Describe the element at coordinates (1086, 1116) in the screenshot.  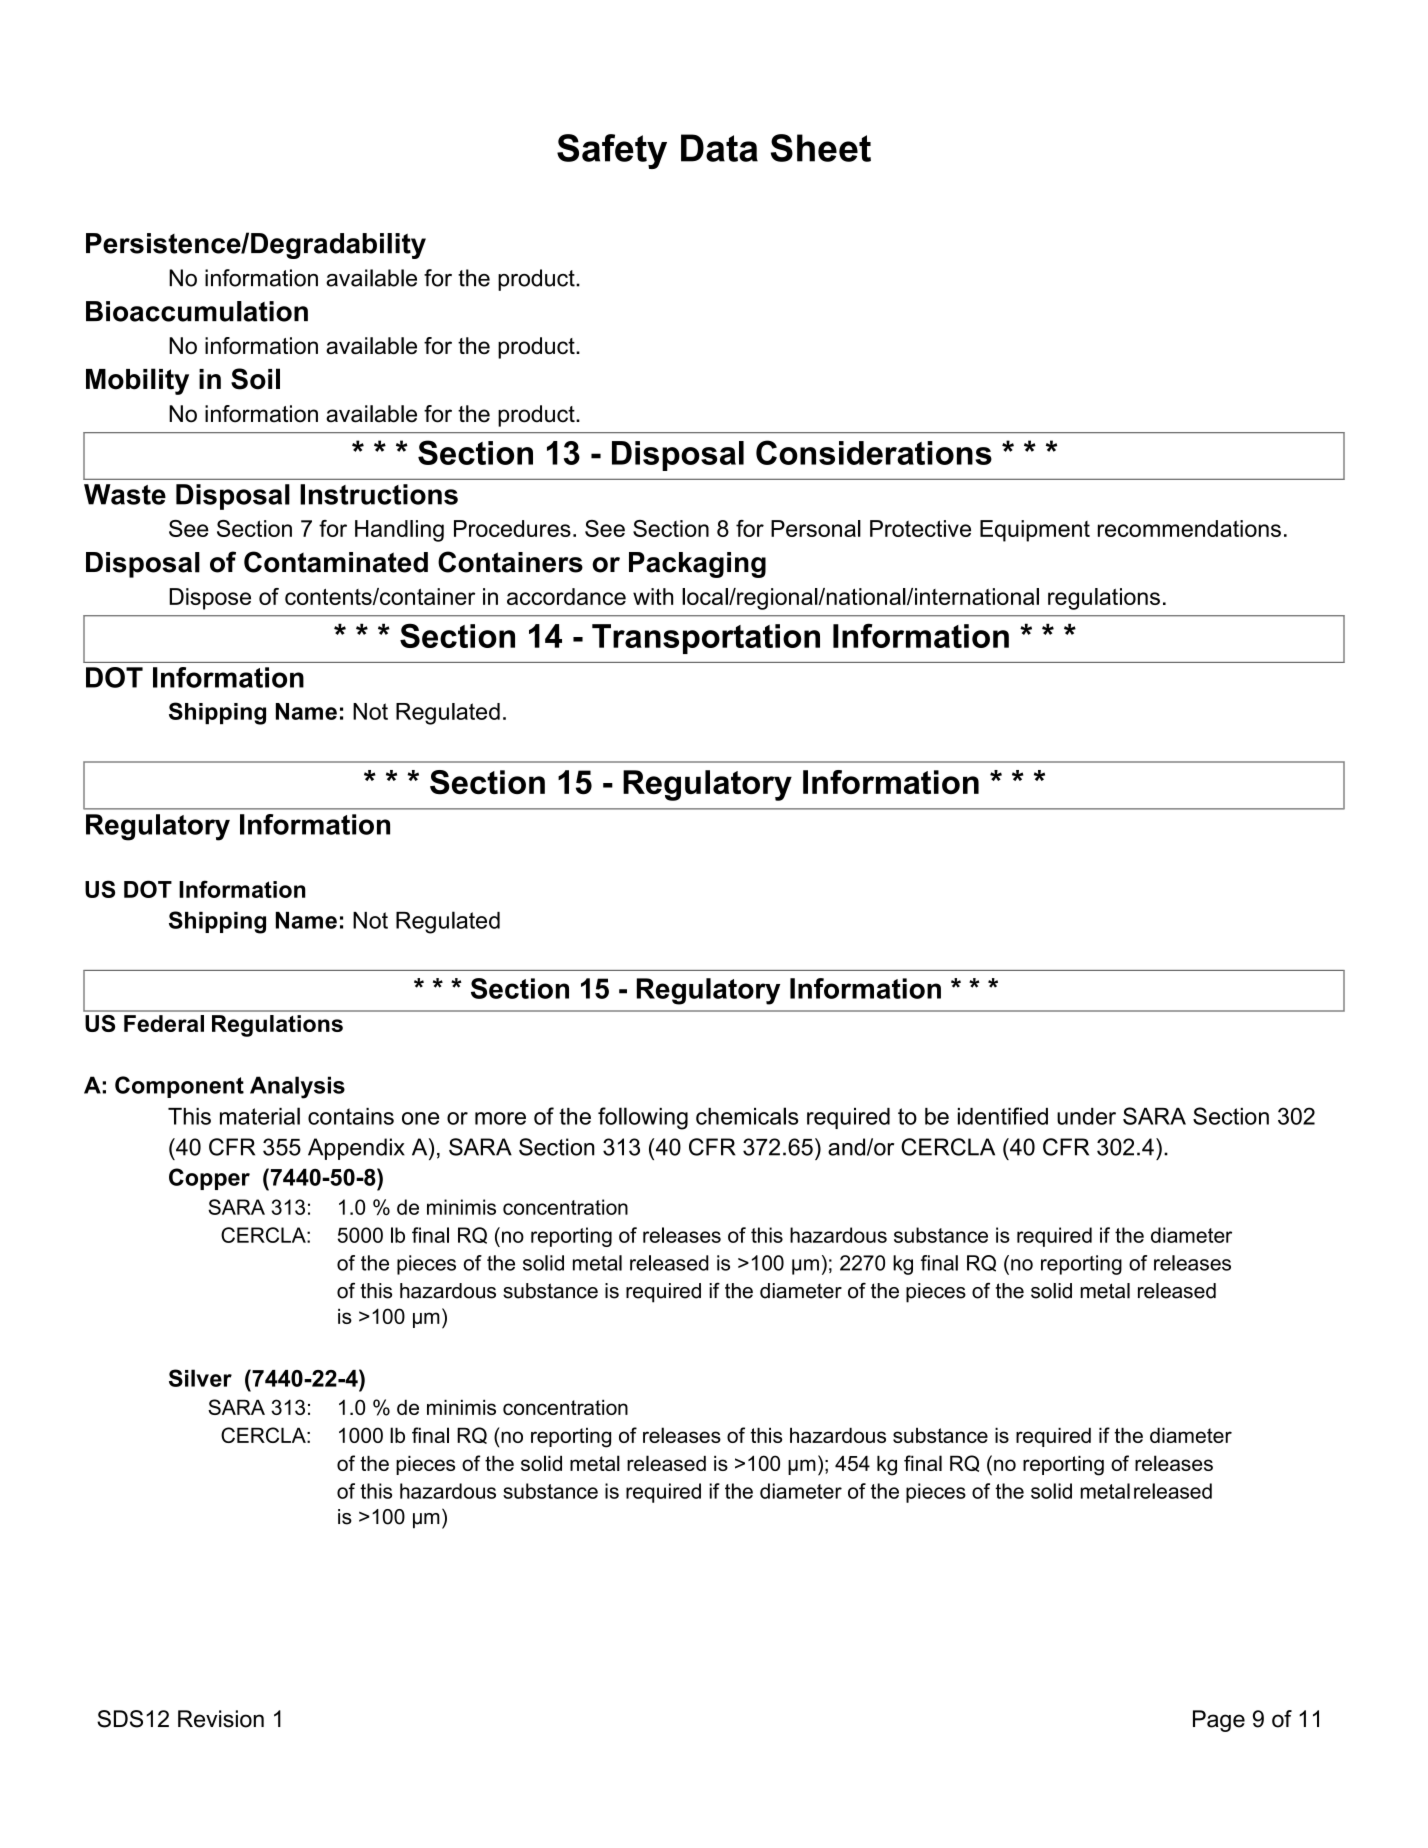
I see `under` at that location.
